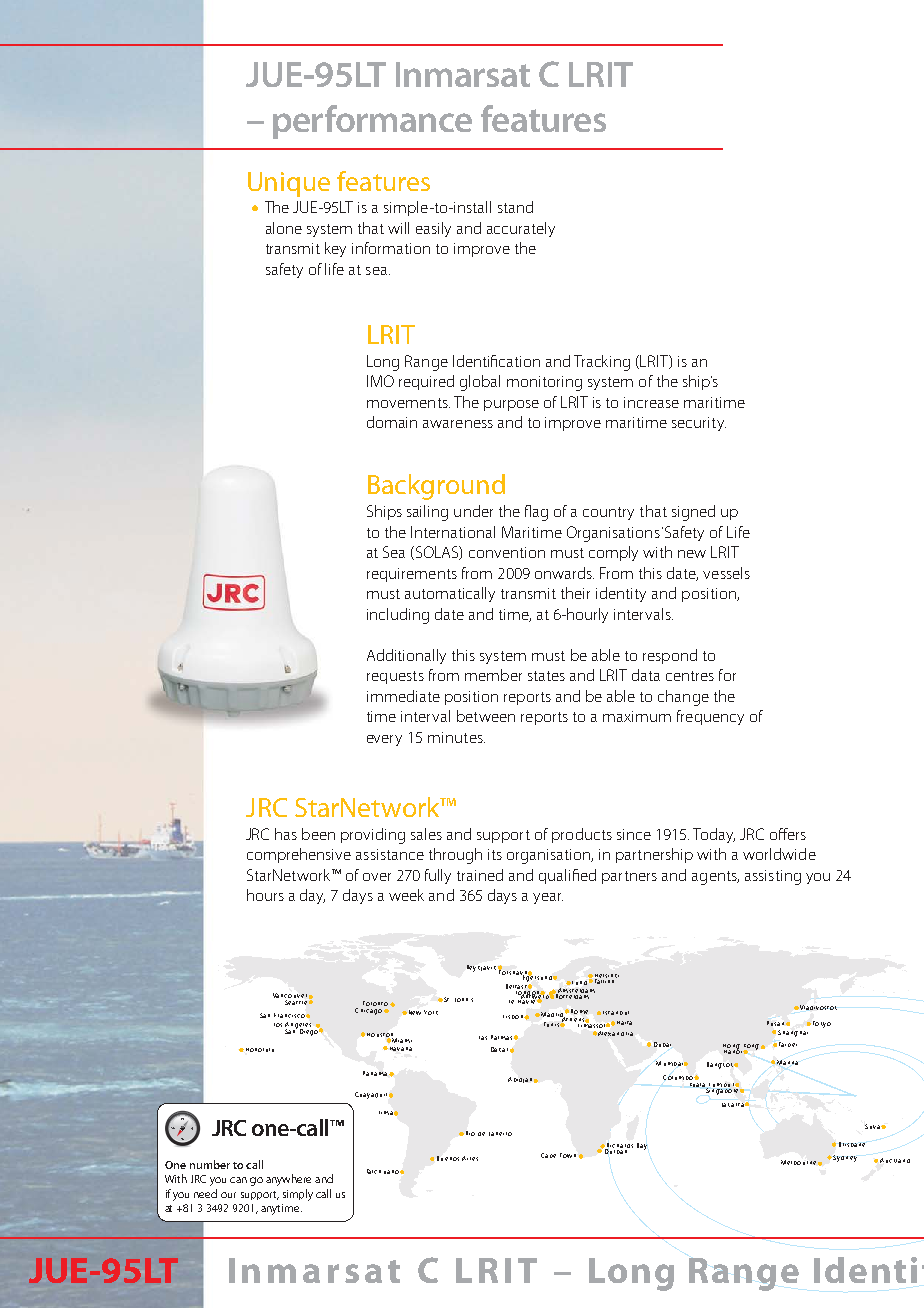 This screenshot has height=1308, width=924. What do you see at coordinates (690, 676) in the screenshot?
I see `centres` at bounding box center [690, 676].
